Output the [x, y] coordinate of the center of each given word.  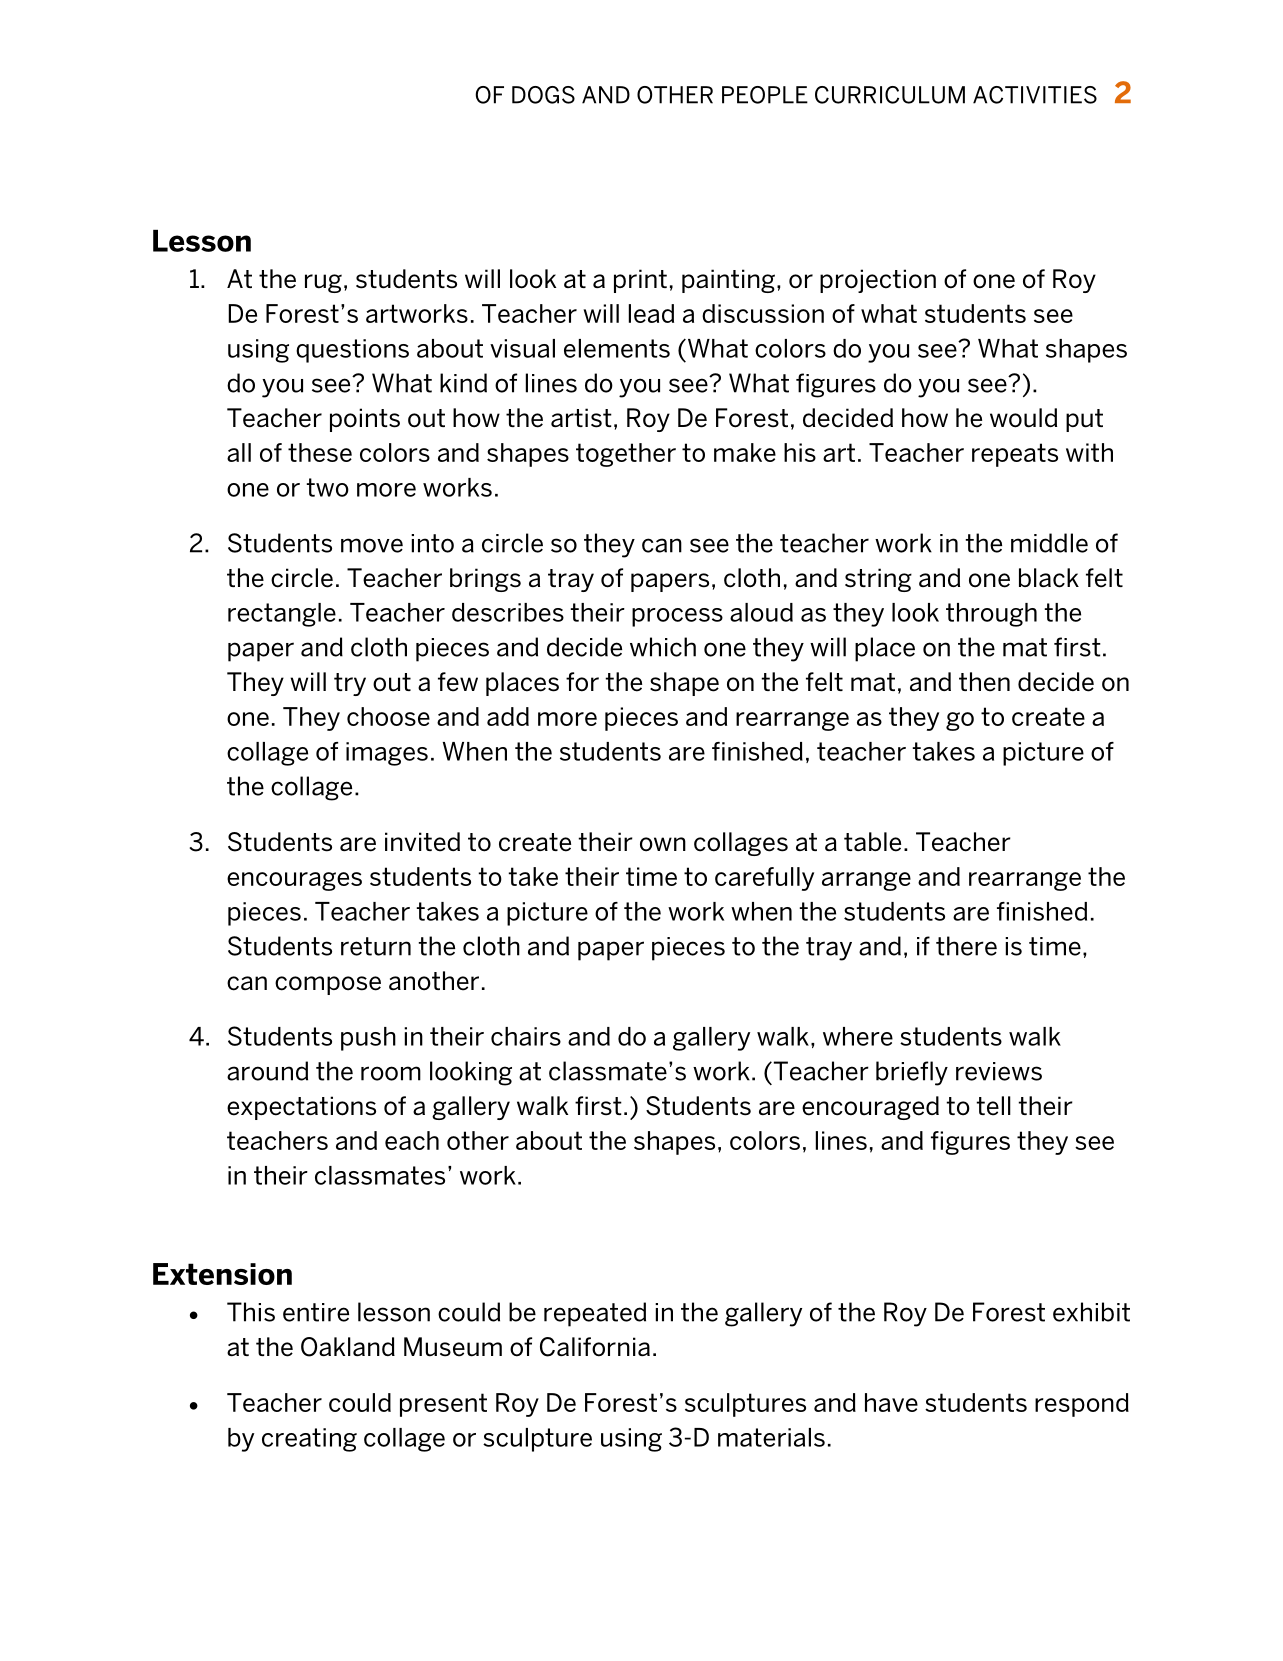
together [626, 455]
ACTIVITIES [1035, 95]
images [387, 754]
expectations [301, 1108]
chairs [526, 1036]
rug [323, 283]
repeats [1015, 455]
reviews [999, 1071]
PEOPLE [765, 95]
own [663, 844]
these [320, 452]
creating [309, 1440]
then [984, 682]
